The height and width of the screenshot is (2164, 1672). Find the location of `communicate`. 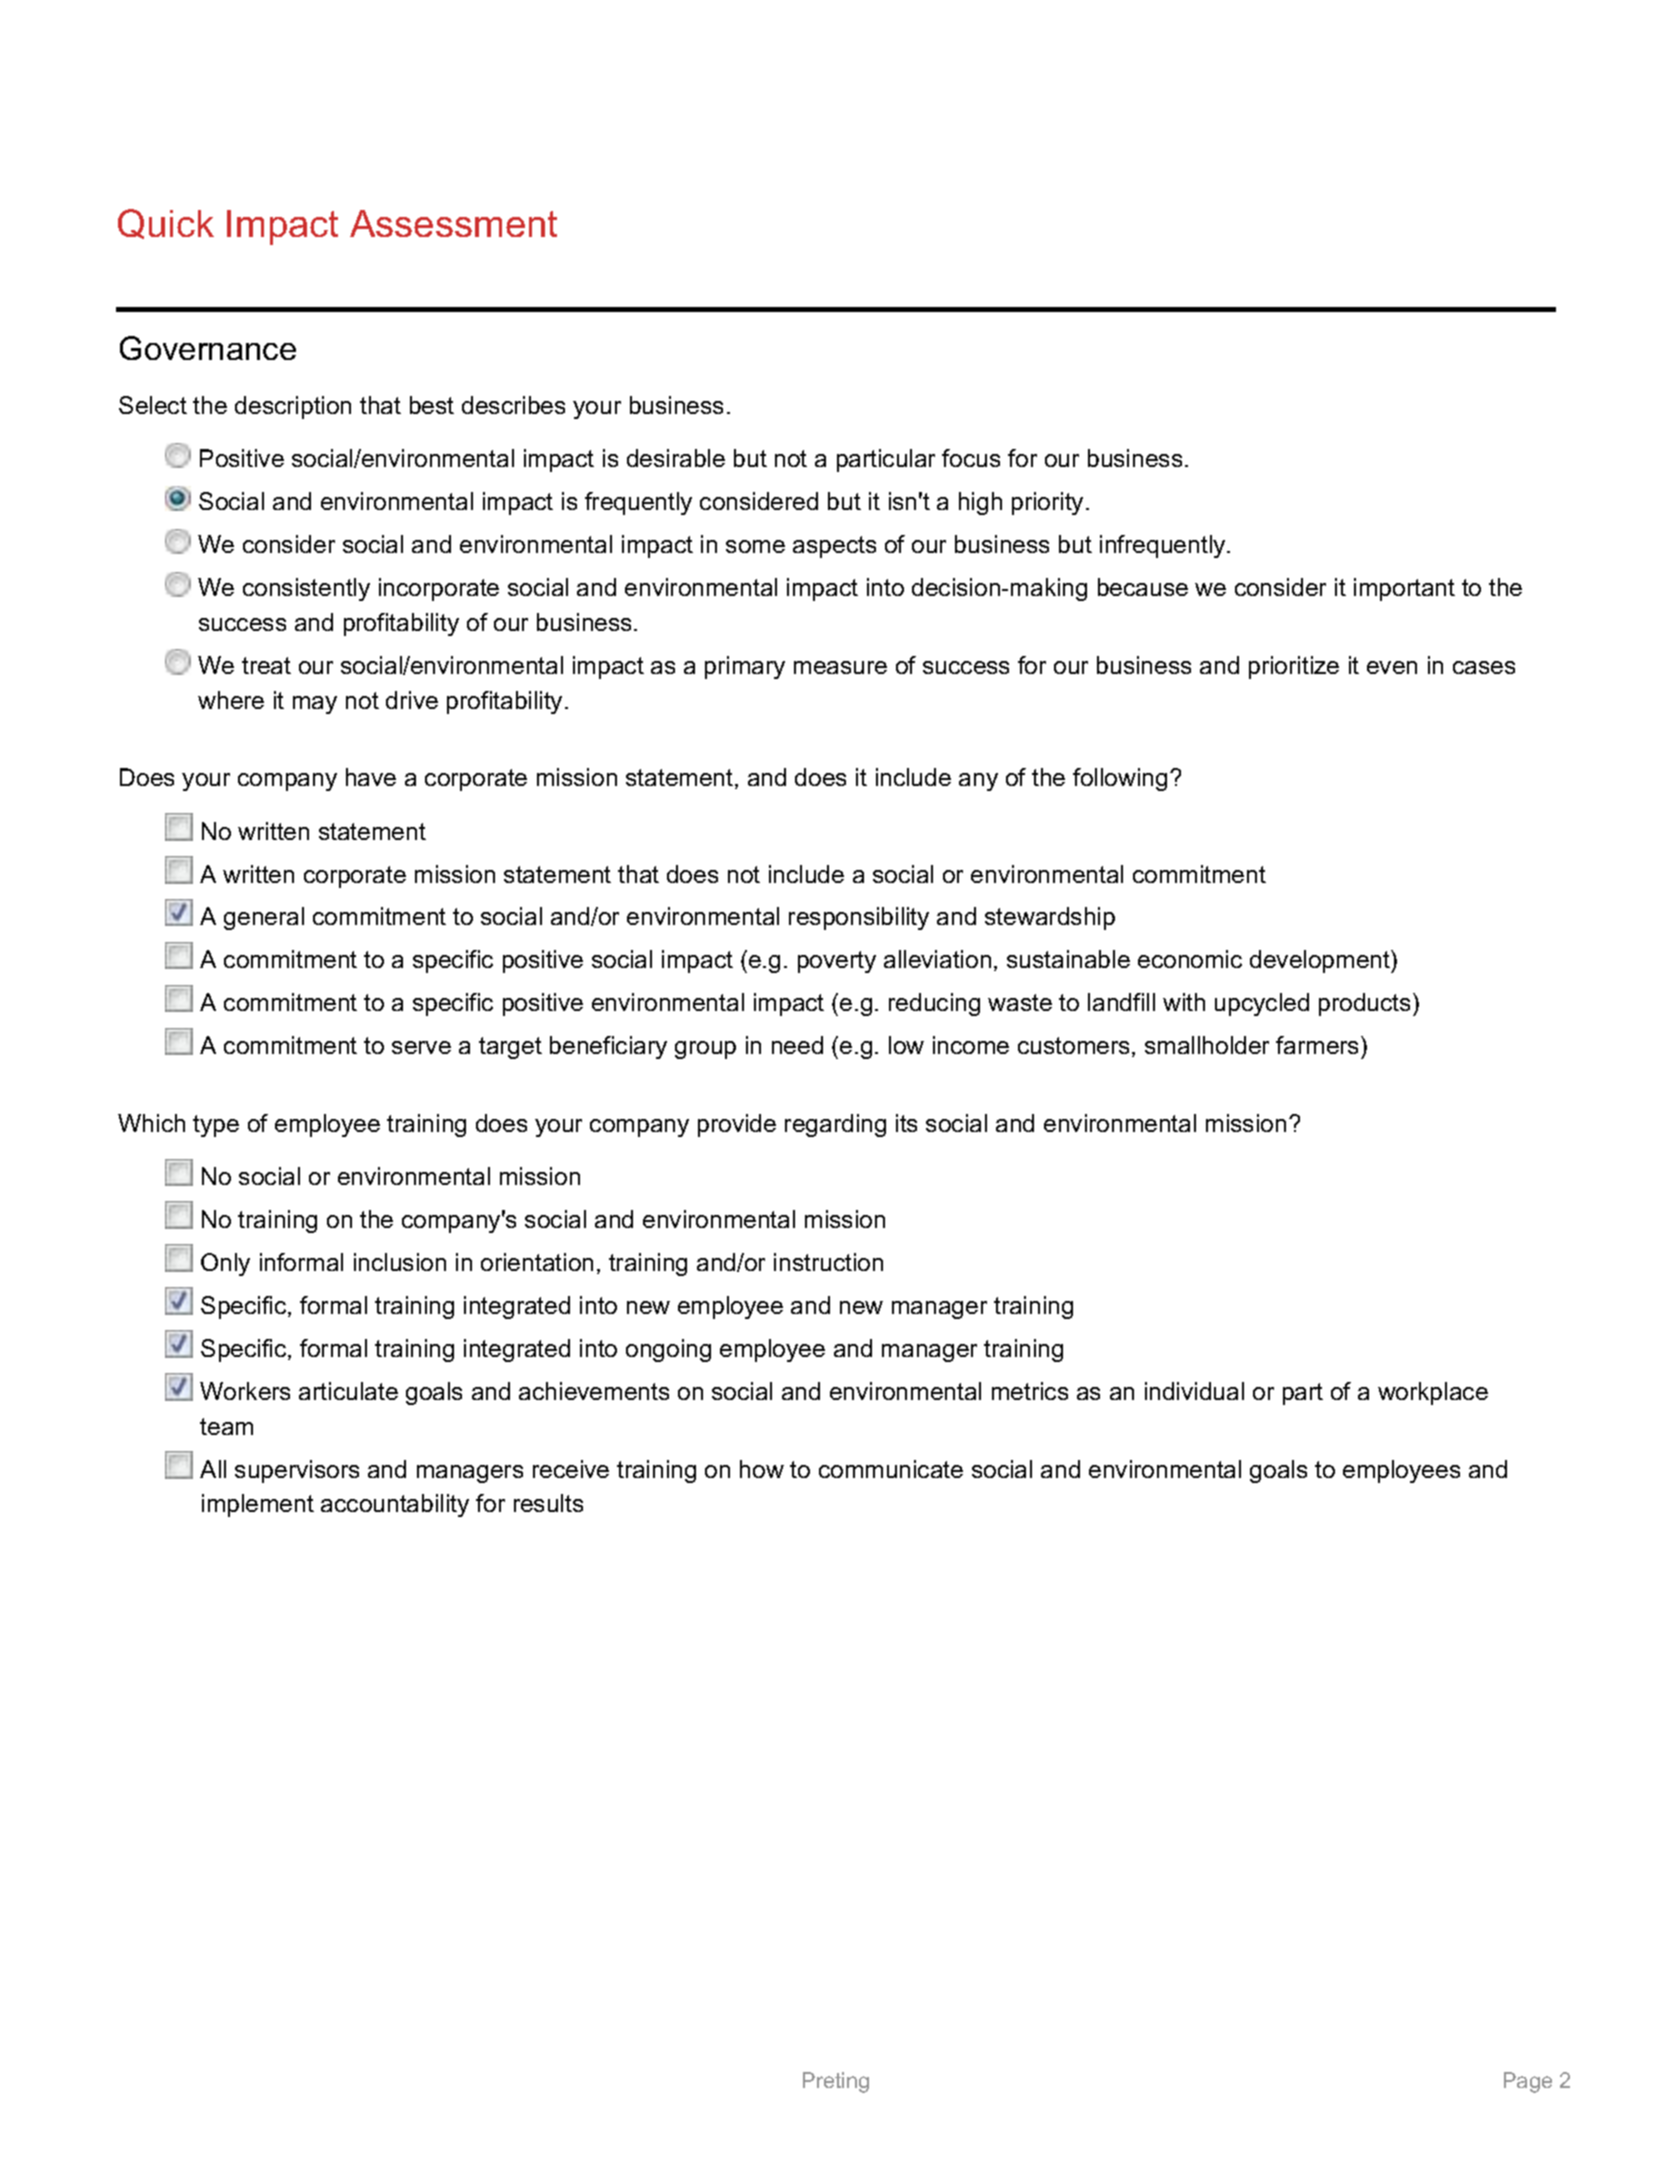

communicate is located at coordinates (891, 1469).
